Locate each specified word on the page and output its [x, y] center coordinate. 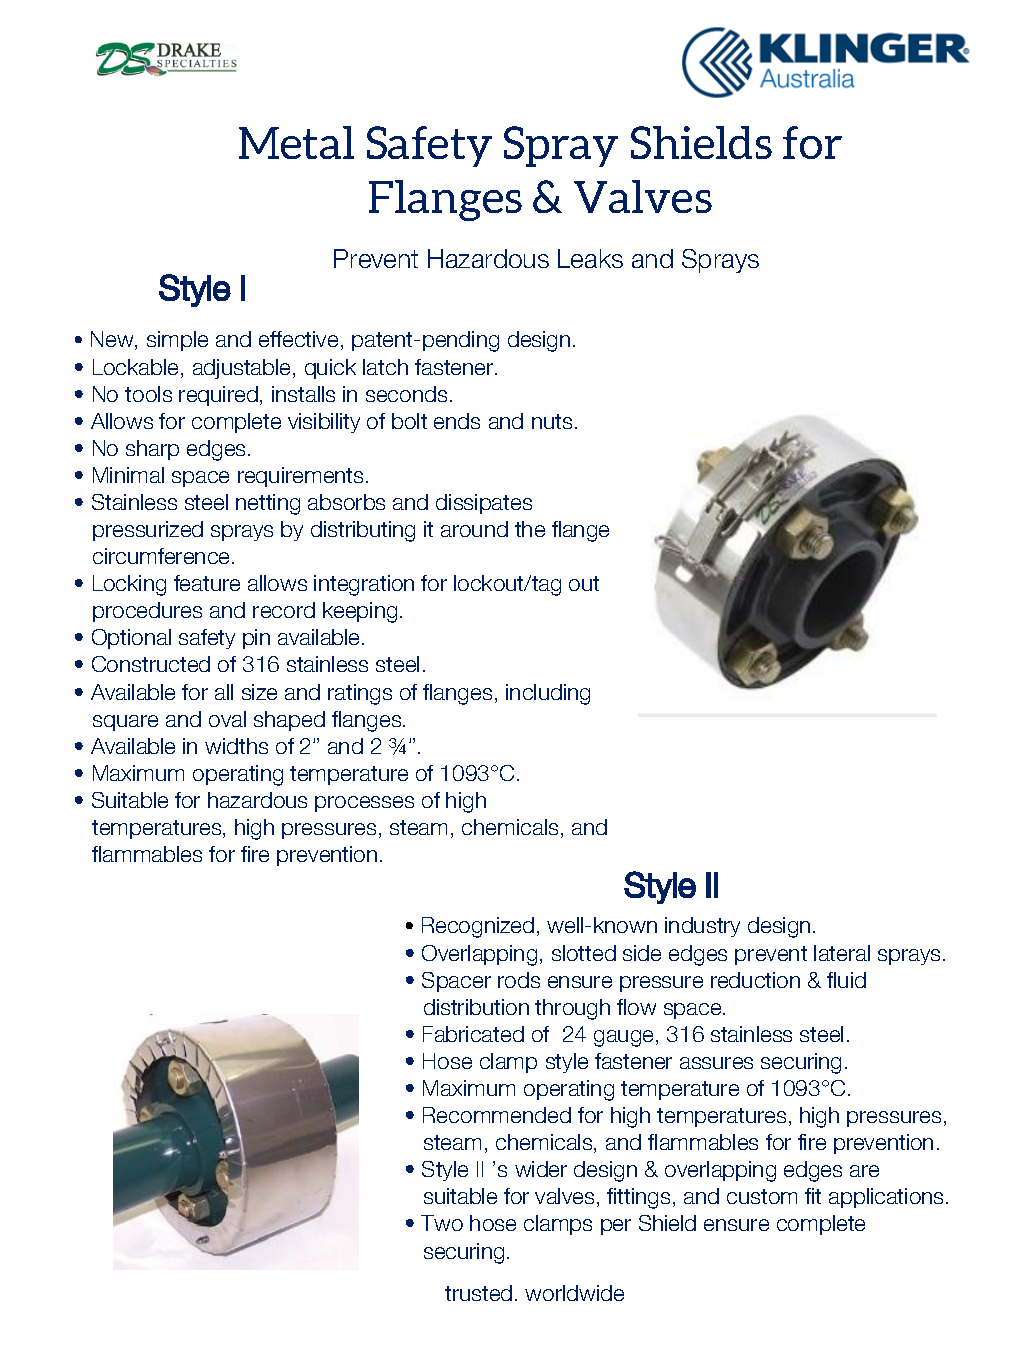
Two [442, 1223]
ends [457, 421]
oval [227, 719]
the [530, 529]
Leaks [590, 258]
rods [519, 980]
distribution [476, 1007]
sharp [152, 450]
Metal [296, 142]
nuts [552, 421]
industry [702, 927]
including [548, 694]
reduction [755, 980]
